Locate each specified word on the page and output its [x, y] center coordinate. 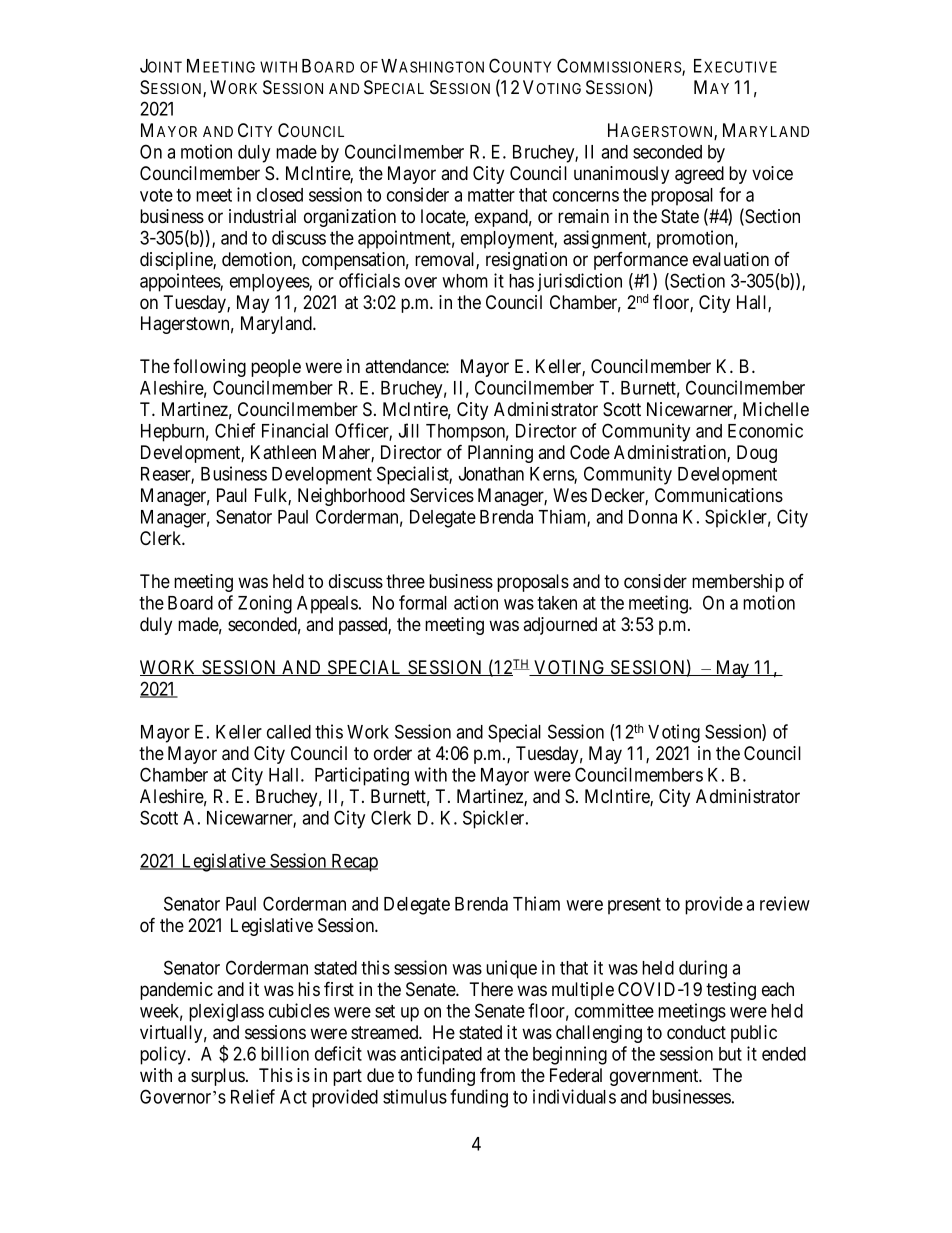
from [497, 1075]
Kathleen [283, 452]
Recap [353, 863]
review [785, 903]
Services [442, 495]
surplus [218, 1077]
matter [491, 195]
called [289, 732]
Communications [719, 495]
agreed [699, 175]
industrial [262, 216]
